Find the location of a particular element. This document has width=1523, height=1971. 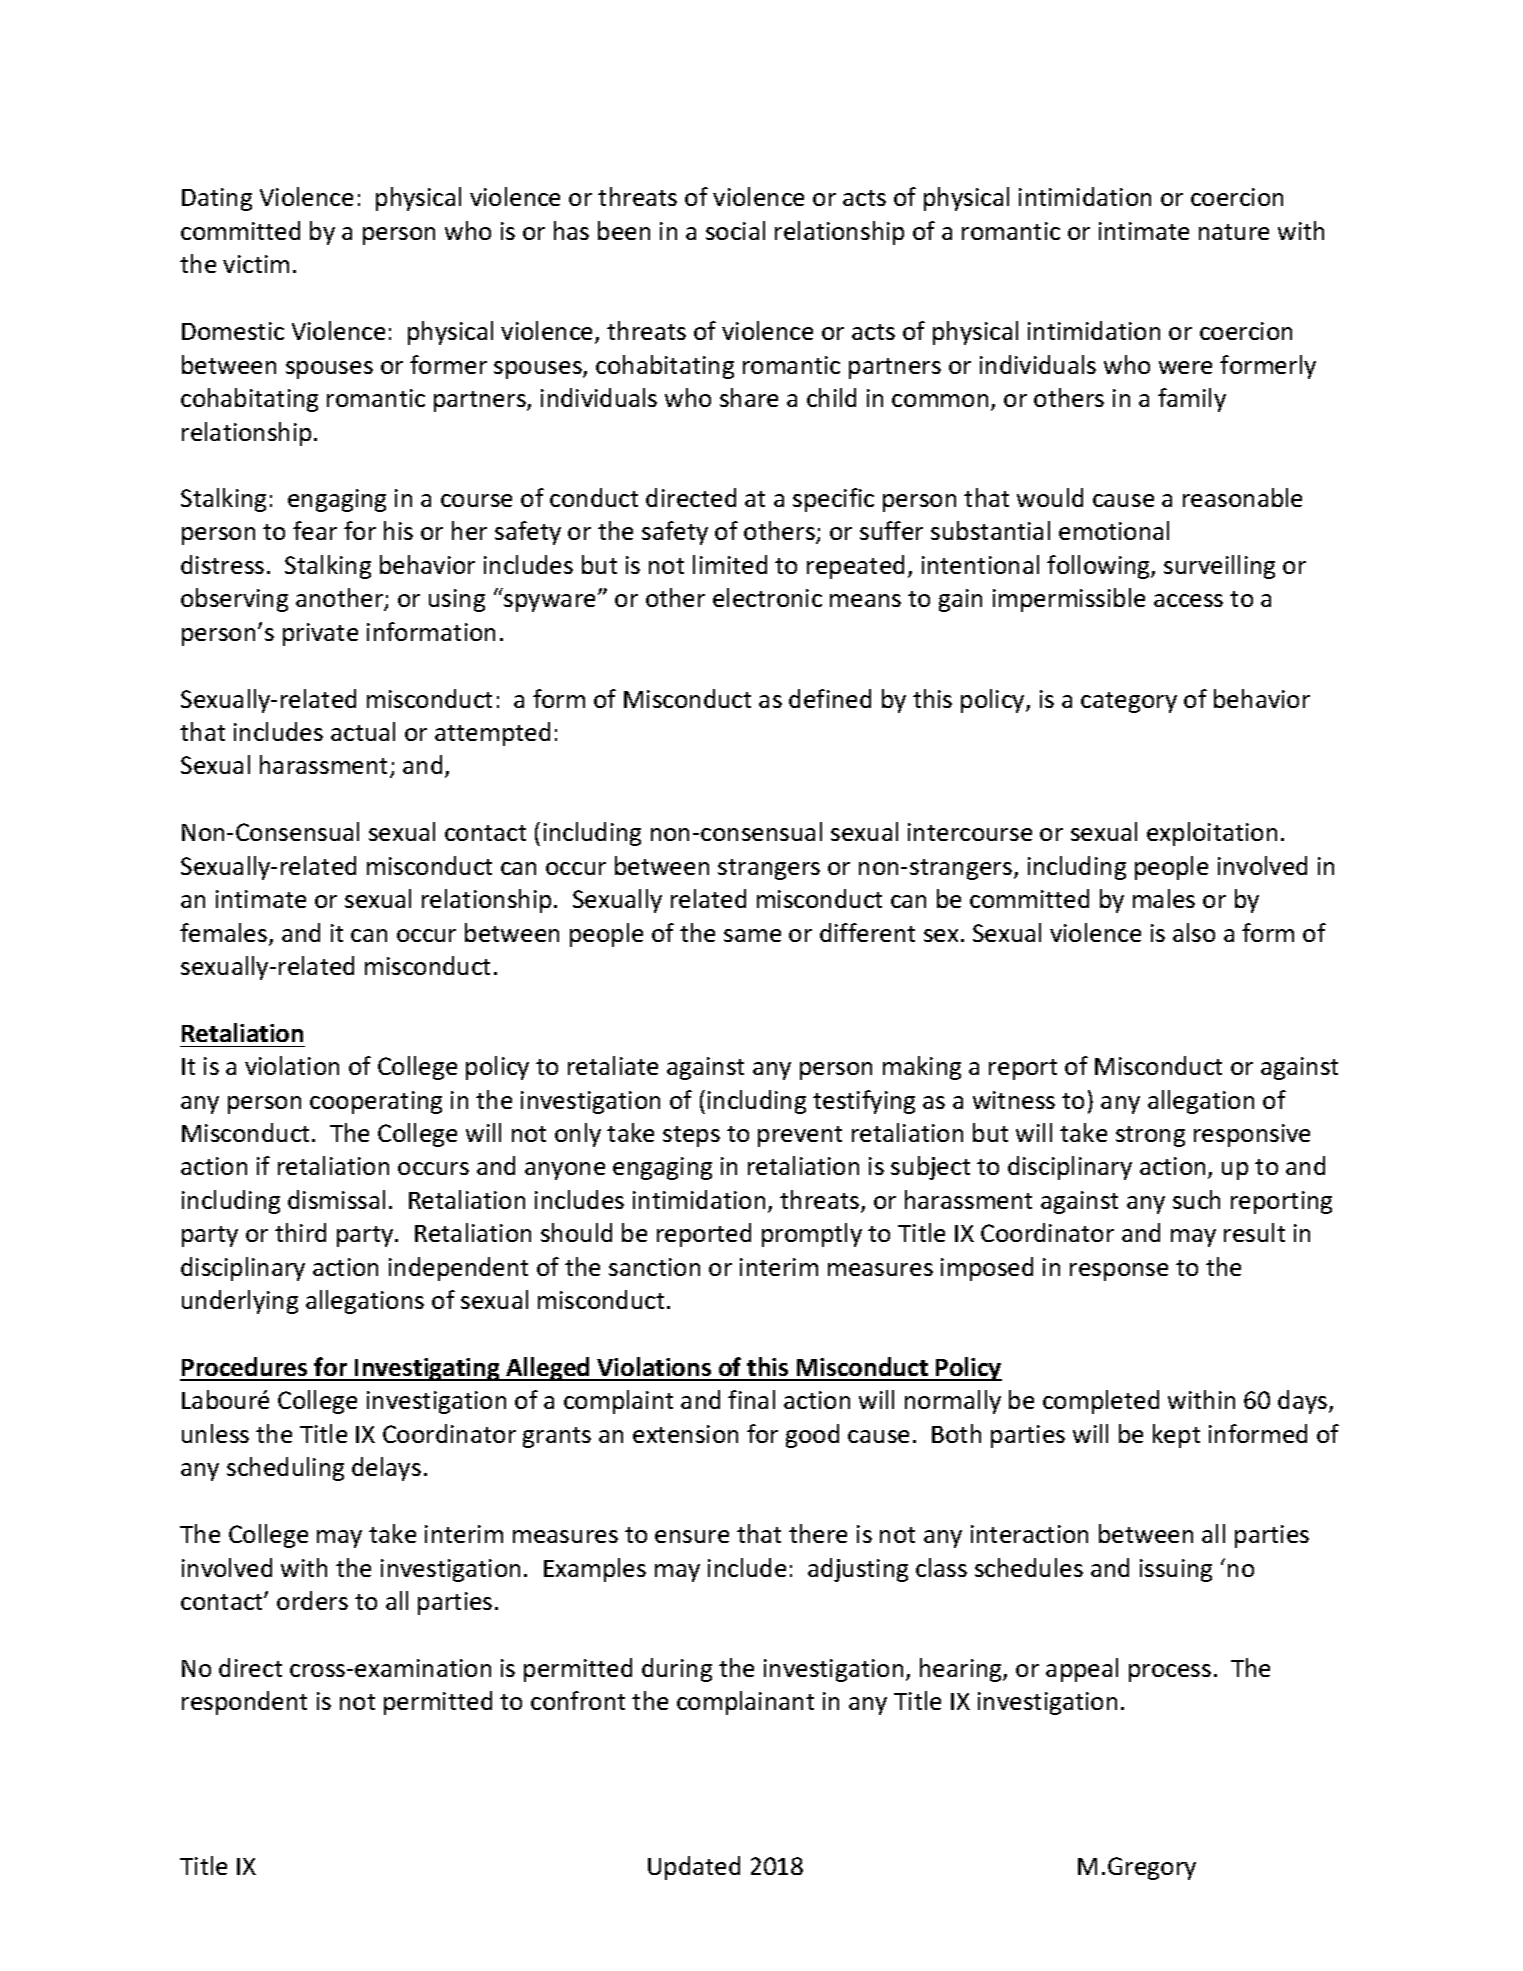

delays is located at coordinates (386, 1469).
